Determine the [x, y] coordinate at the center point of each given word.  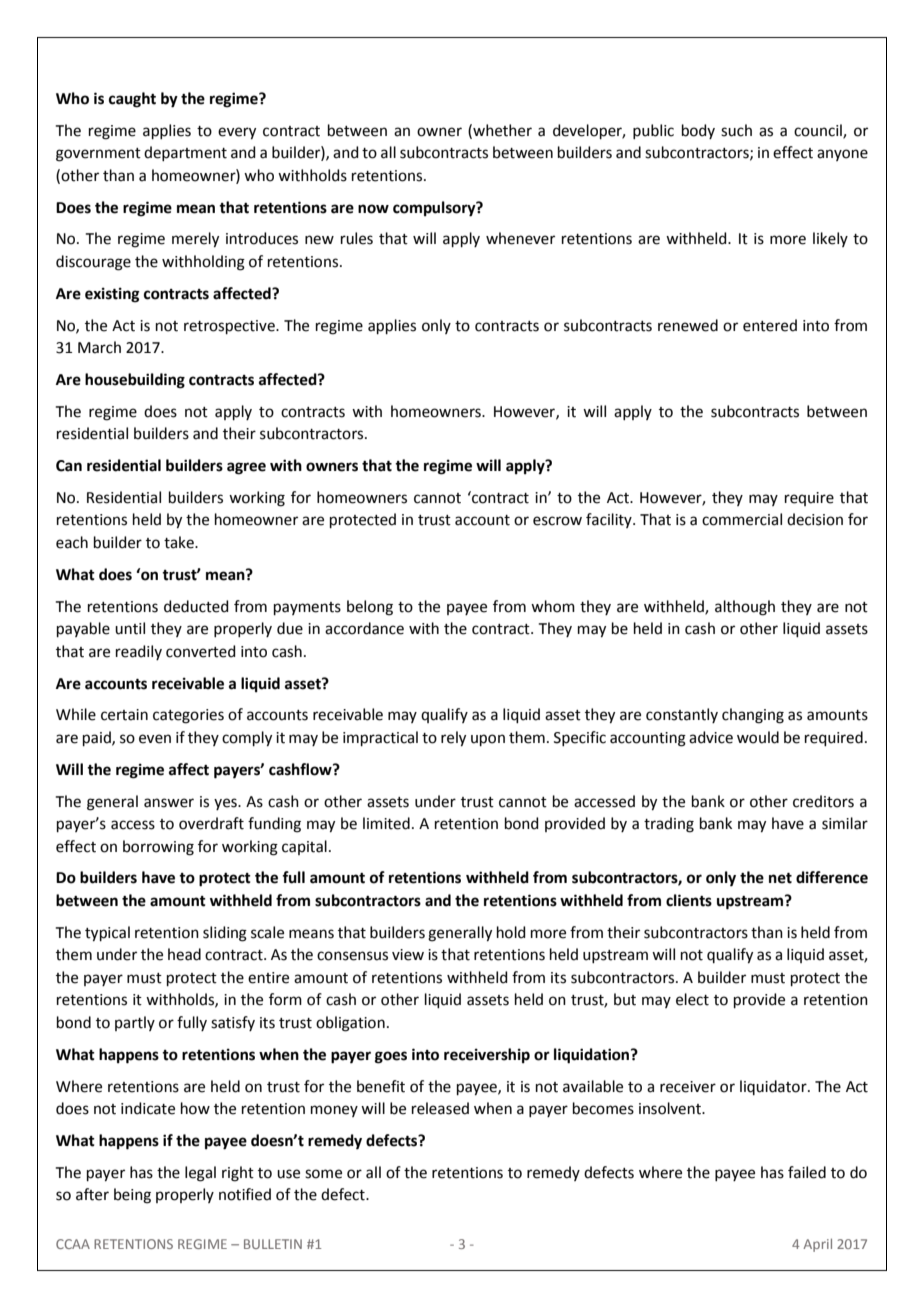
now [373, 209]
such [736, 130]
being [132, 1196]
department [185, 153]
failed [807, 1172]
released [440, 1108]
